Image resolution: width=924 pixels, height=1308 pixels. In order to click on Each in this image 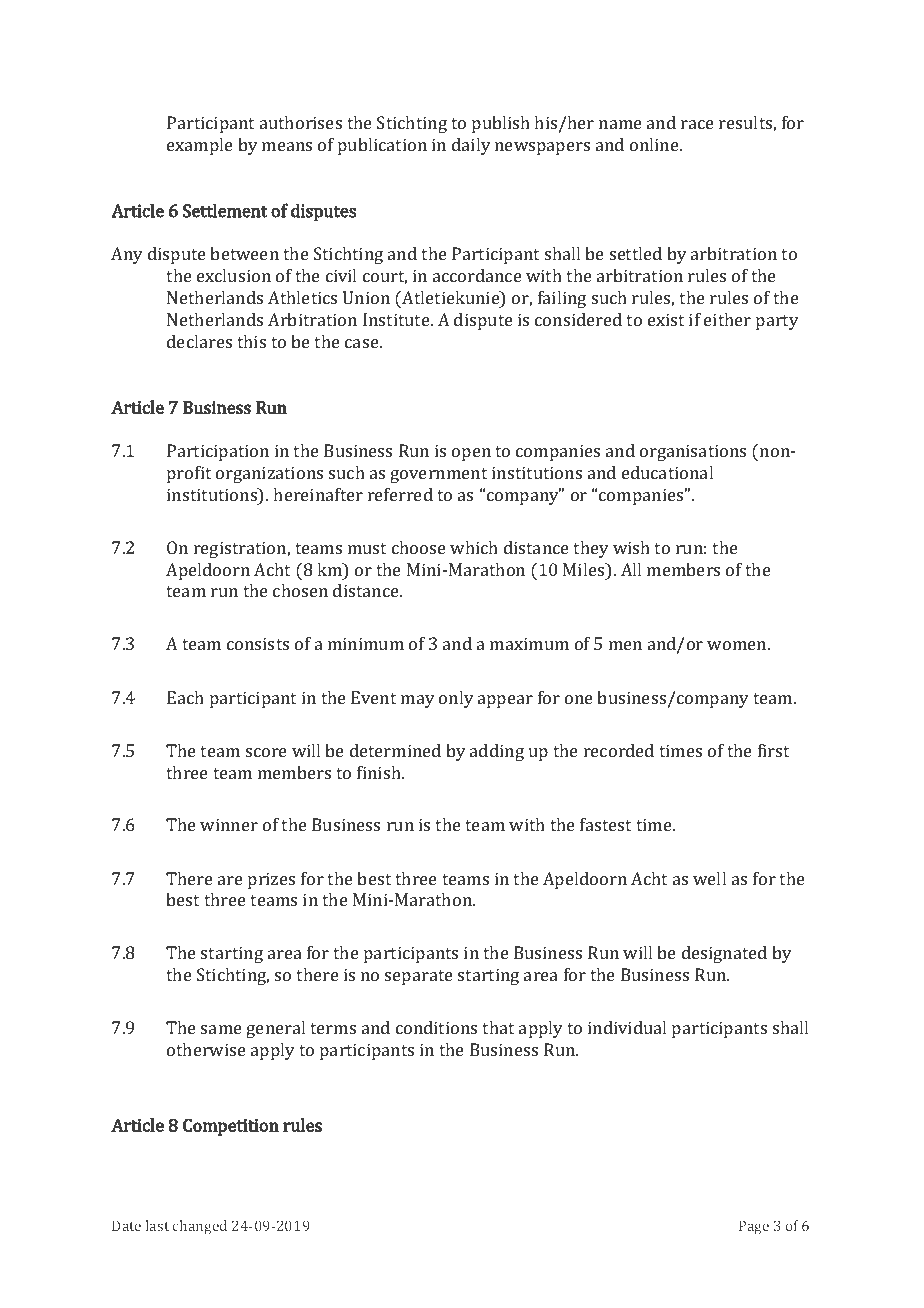, I will do `click(185, 697)`.
